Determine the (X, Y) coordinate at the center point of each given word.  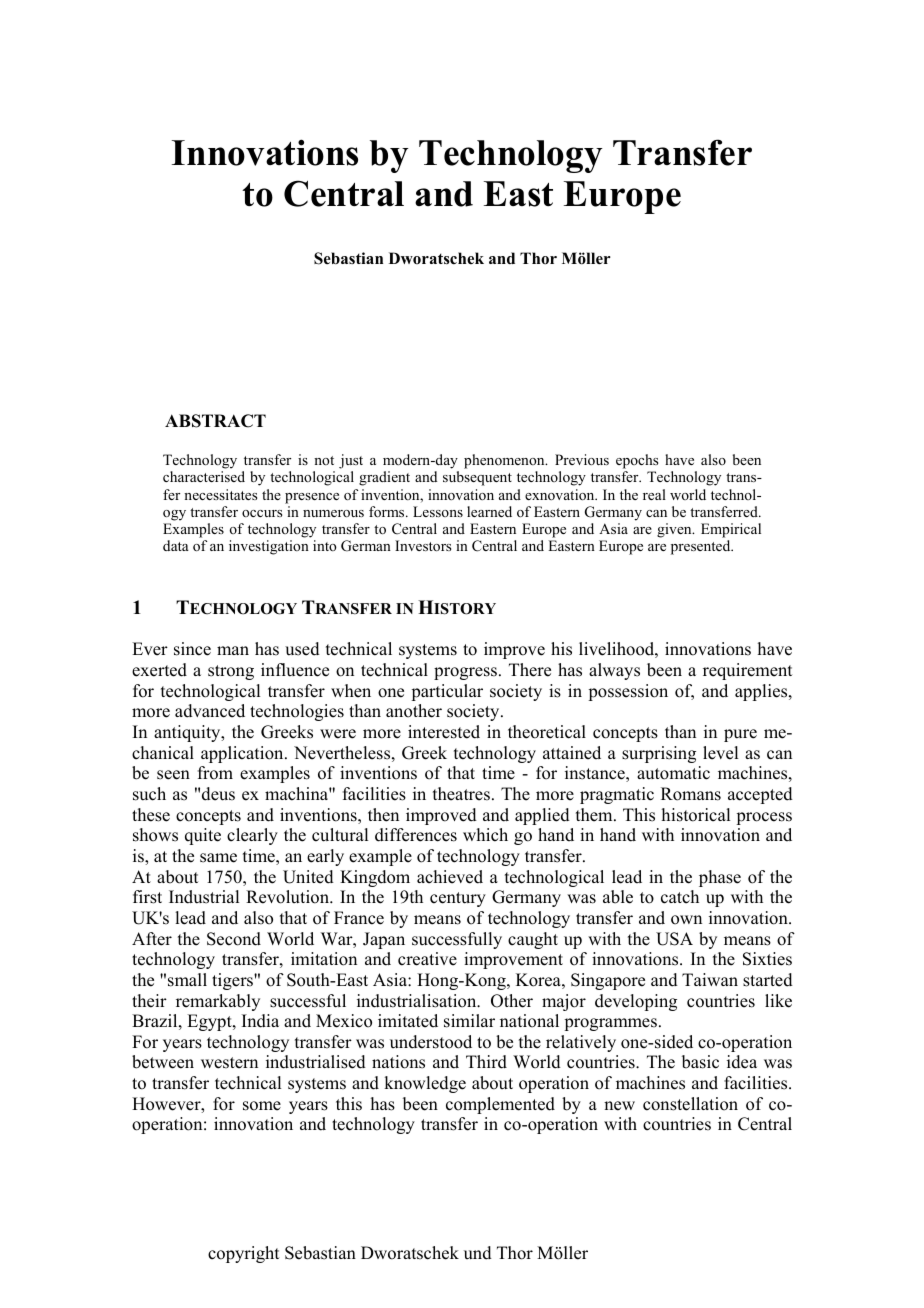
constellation (690, 1104)
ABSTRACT (215, 421)
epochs (637, 463)
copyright (243, 1254)
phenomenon (505, 463)
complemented (500, 1105)
